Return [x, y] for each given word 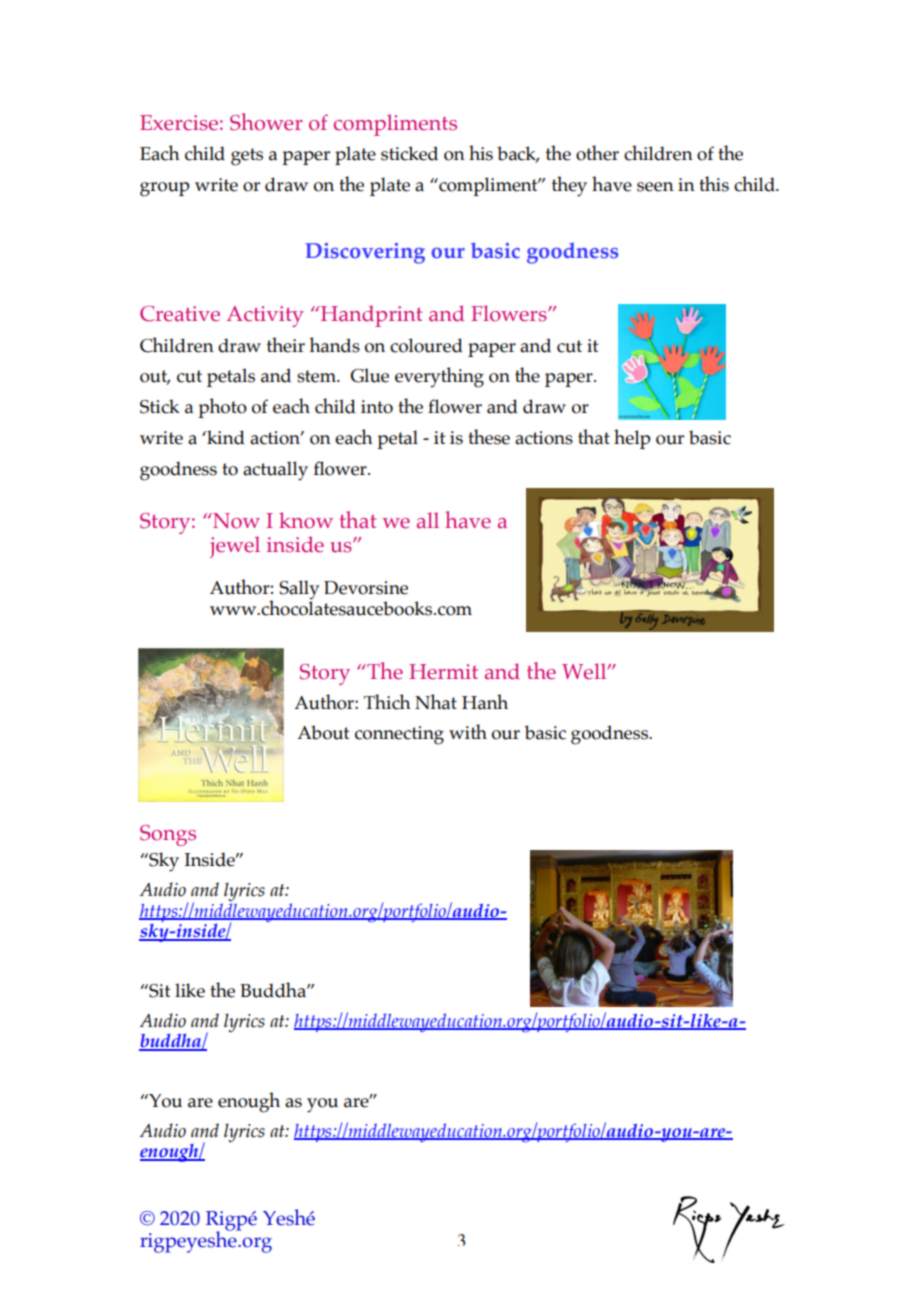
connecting [399, 735]
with [468, 731]
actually [275, 471]
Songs [168, 835]
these [489, 437]
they [569, 186]
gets [247, 157]
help [632, 439]
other [597, 153]
